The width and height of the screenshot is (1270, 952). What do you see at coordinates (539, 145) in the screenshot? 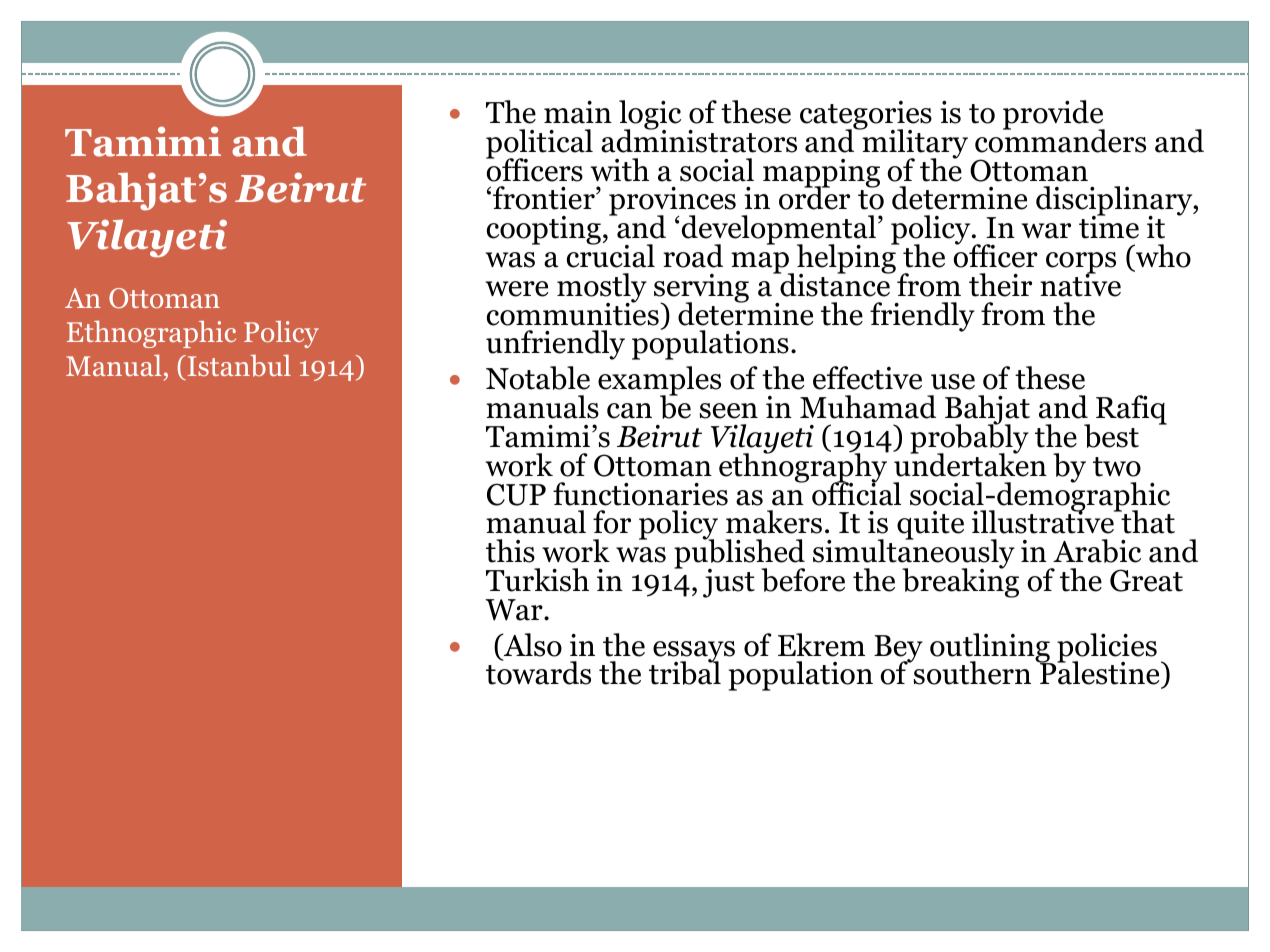
I see `political` at bounding box center [539, 145].
